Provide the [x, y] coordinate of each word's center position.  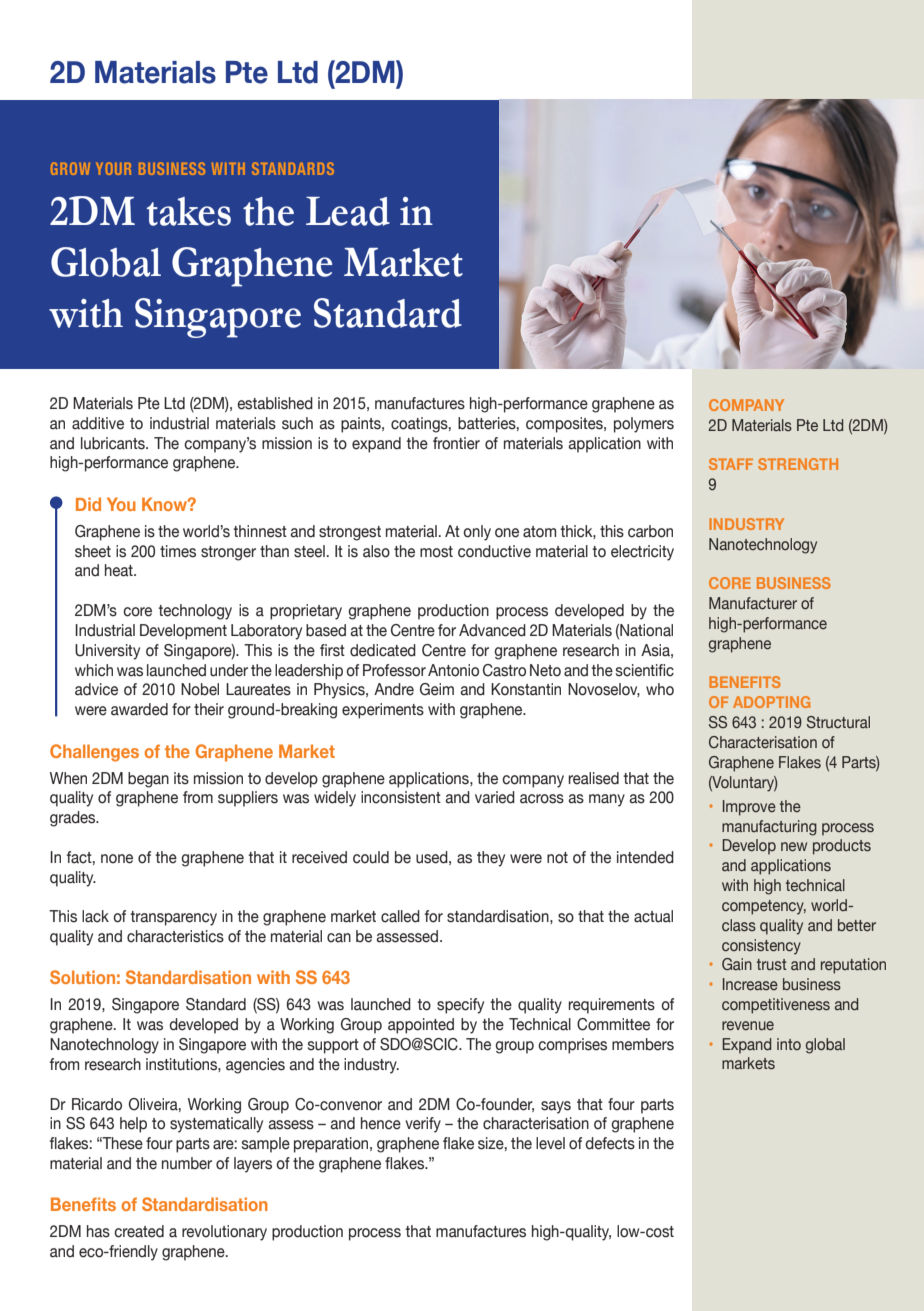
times [178, 551]
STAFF [731, 464]
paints [362, 425]
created [139, 1231]
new [794, 847]
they [491, 859]
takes [188, 211]
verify [423, 1125]
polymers [644, 425]
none [117, 859]
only [477, 533]
